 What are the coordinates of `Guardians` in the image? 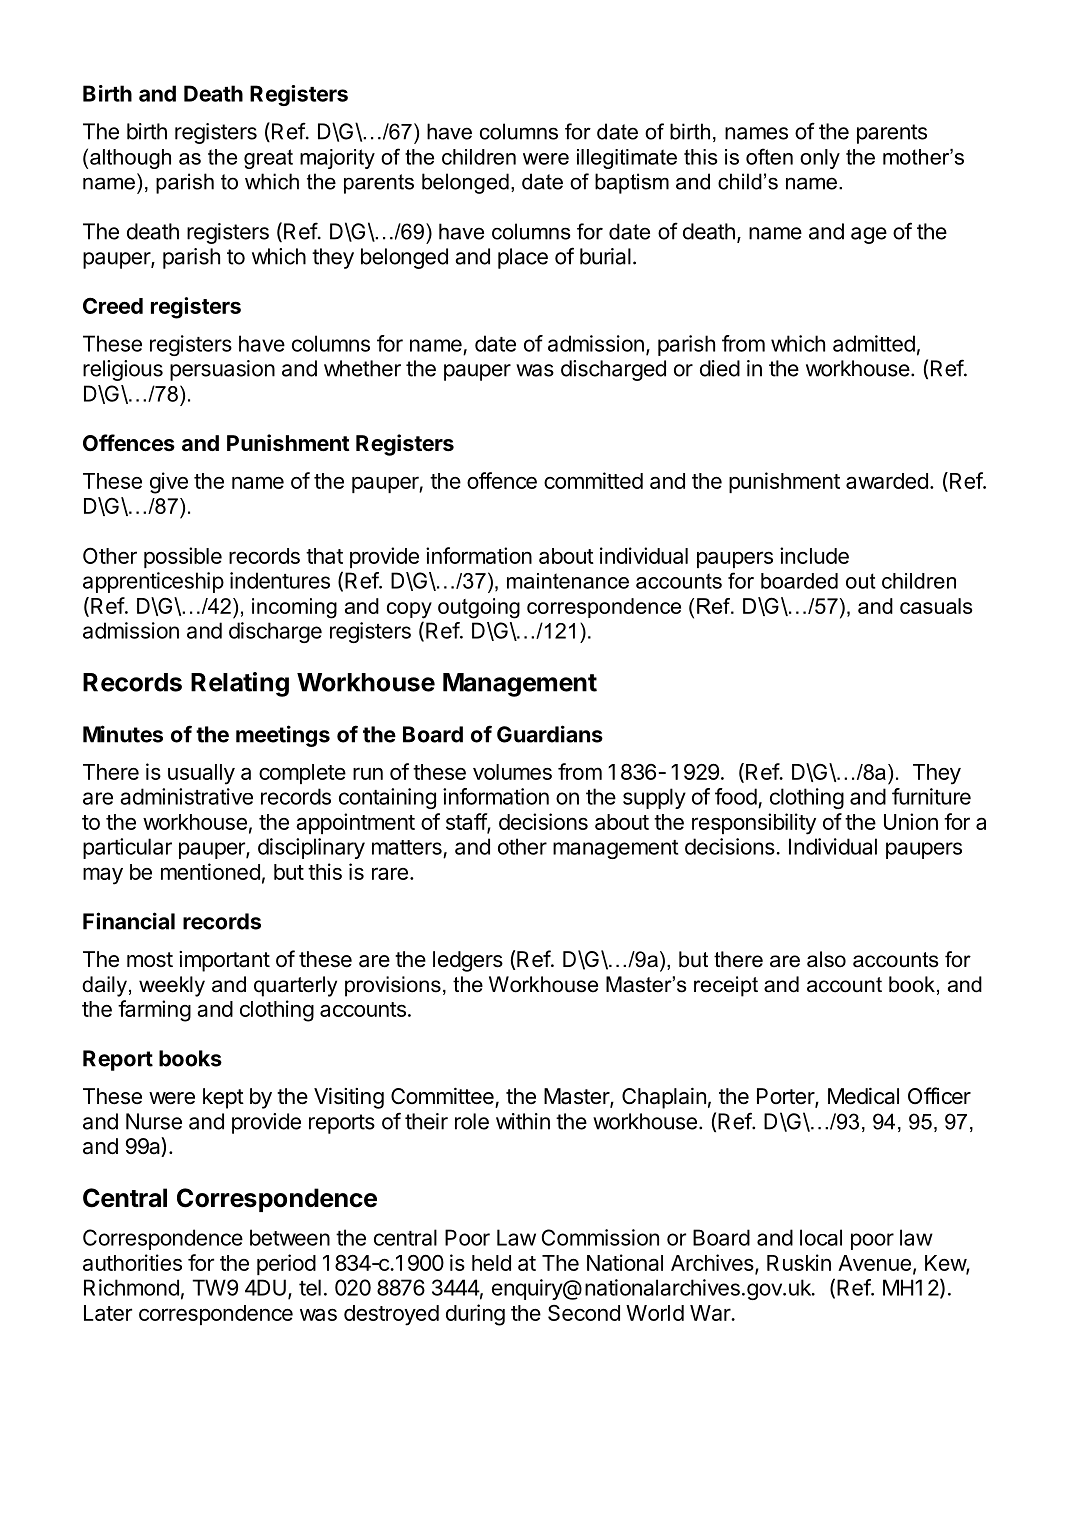 It's located at (550, 734).
